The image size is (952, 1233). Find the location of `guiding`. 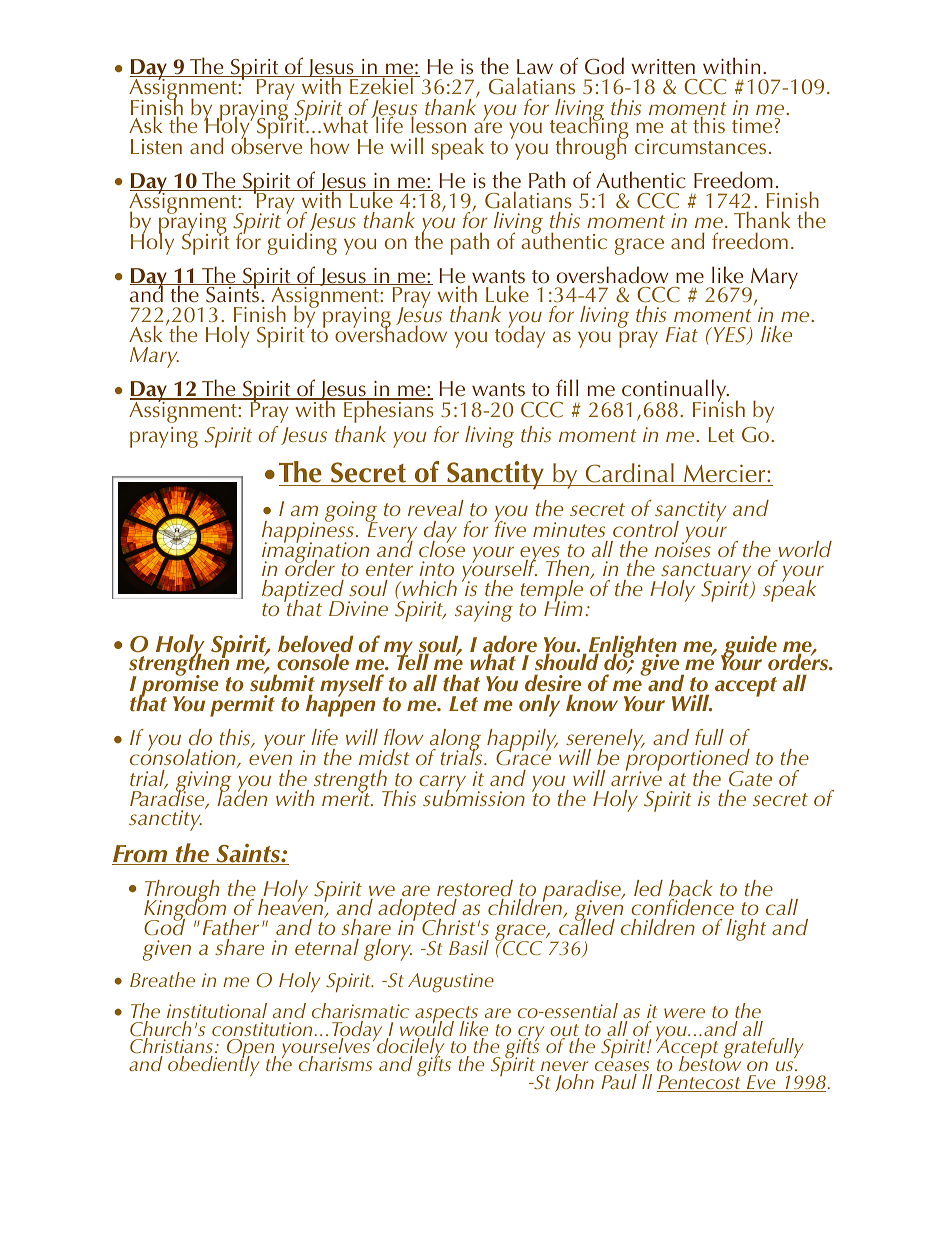

guiding is located at coordinates (302, 242).
